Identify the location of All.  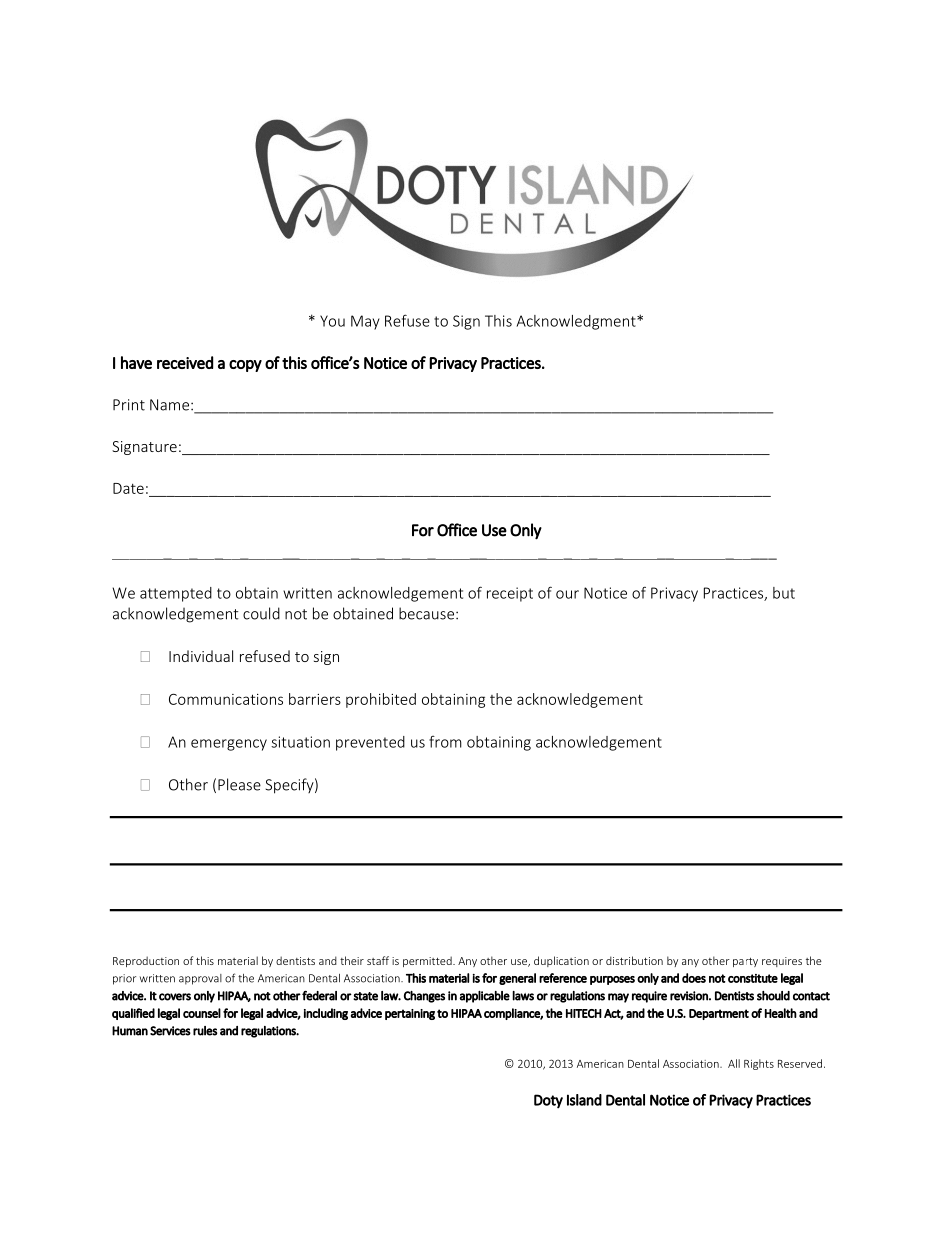
(734, 1063).
